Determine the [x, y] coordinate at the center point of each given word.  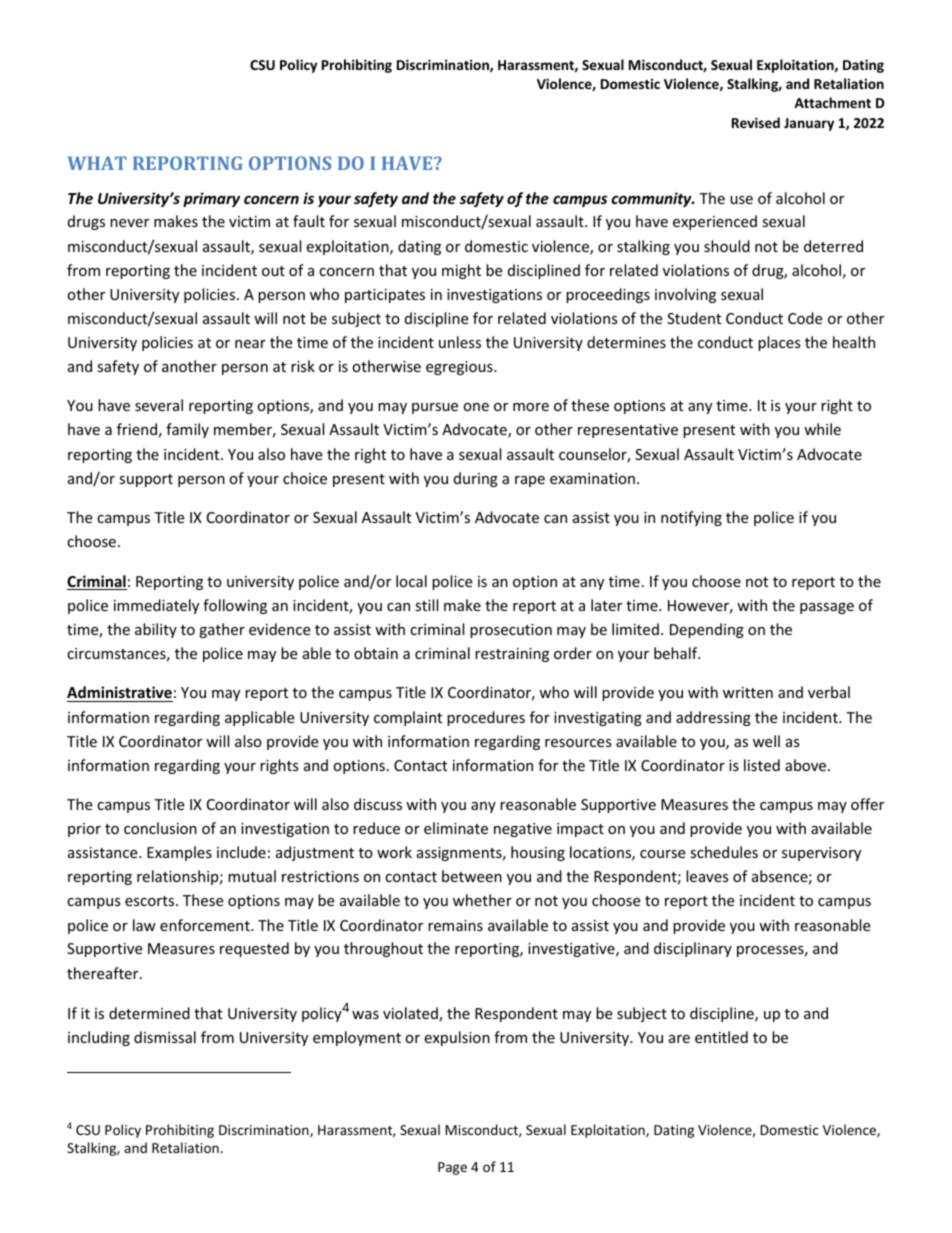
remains [455, 925]
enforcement [206, 925]
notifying [691, 518]
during [476, 479]
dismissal [165, 1037]
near [250, 344]
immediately [156, 606]
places [779, 343]
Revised [756, 122]
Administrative [120, 694]
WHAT [97, 163]
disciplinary [693, 949]
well [766, 741]
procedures [486, 718]
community [652, 199]
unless [460, 342]
